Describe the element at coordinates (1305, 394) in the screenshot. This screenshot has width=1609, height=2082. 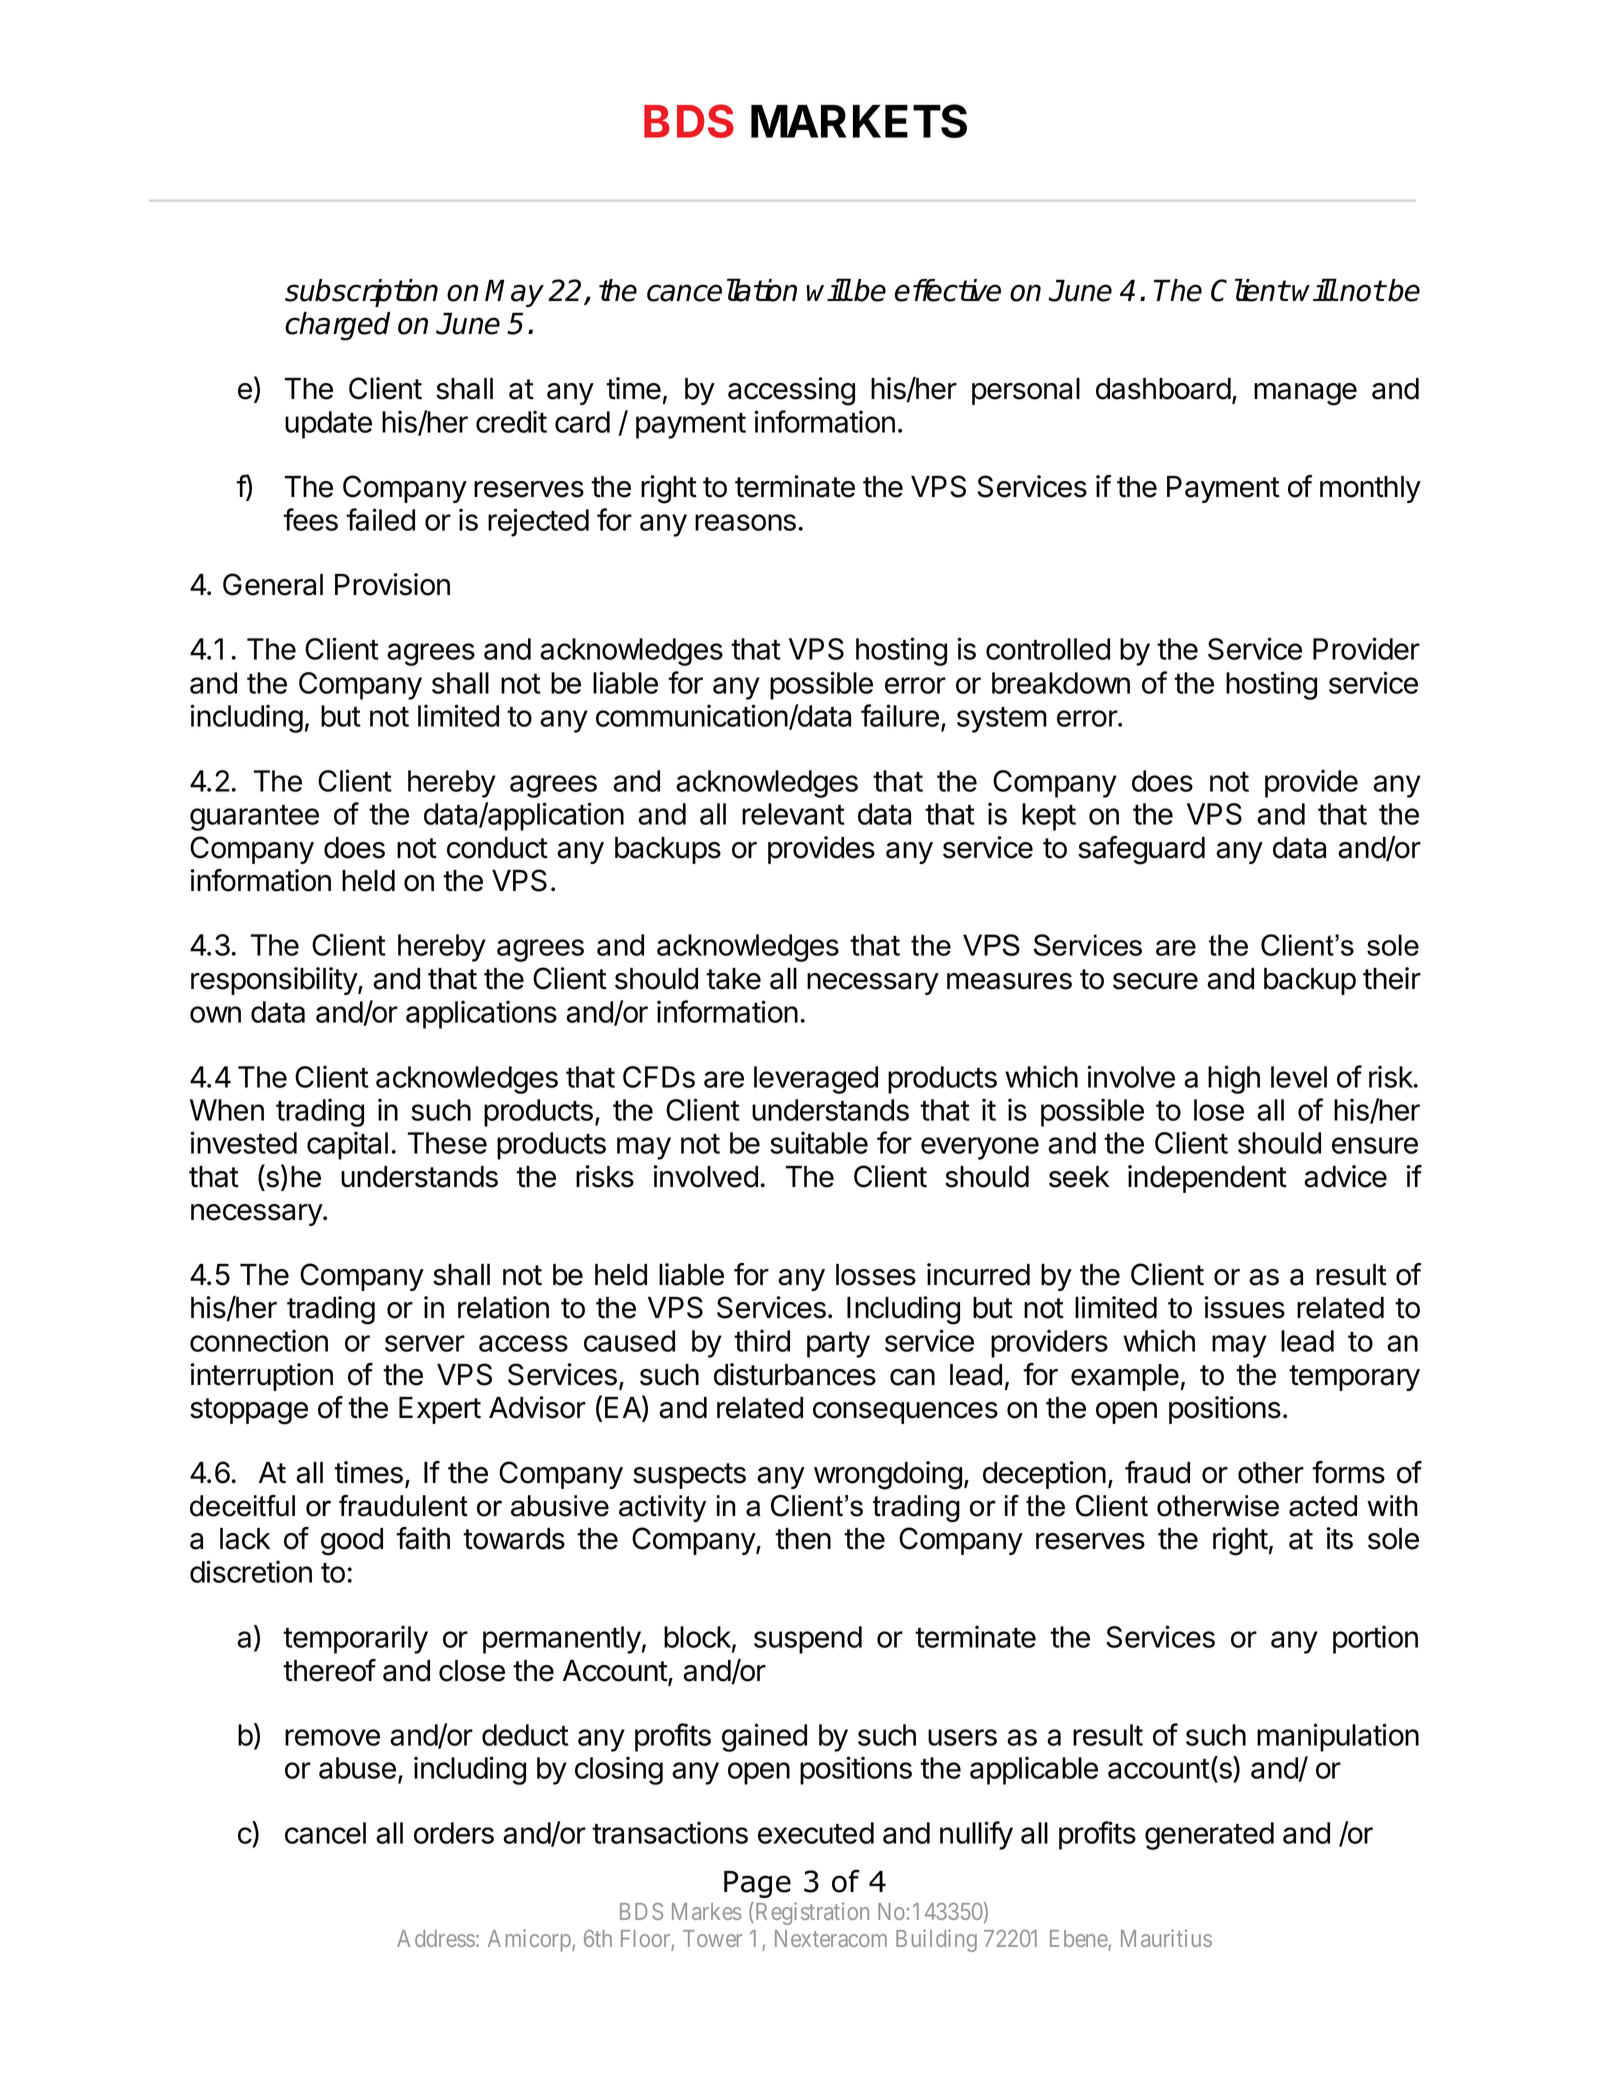
I see `manage` at that location.
